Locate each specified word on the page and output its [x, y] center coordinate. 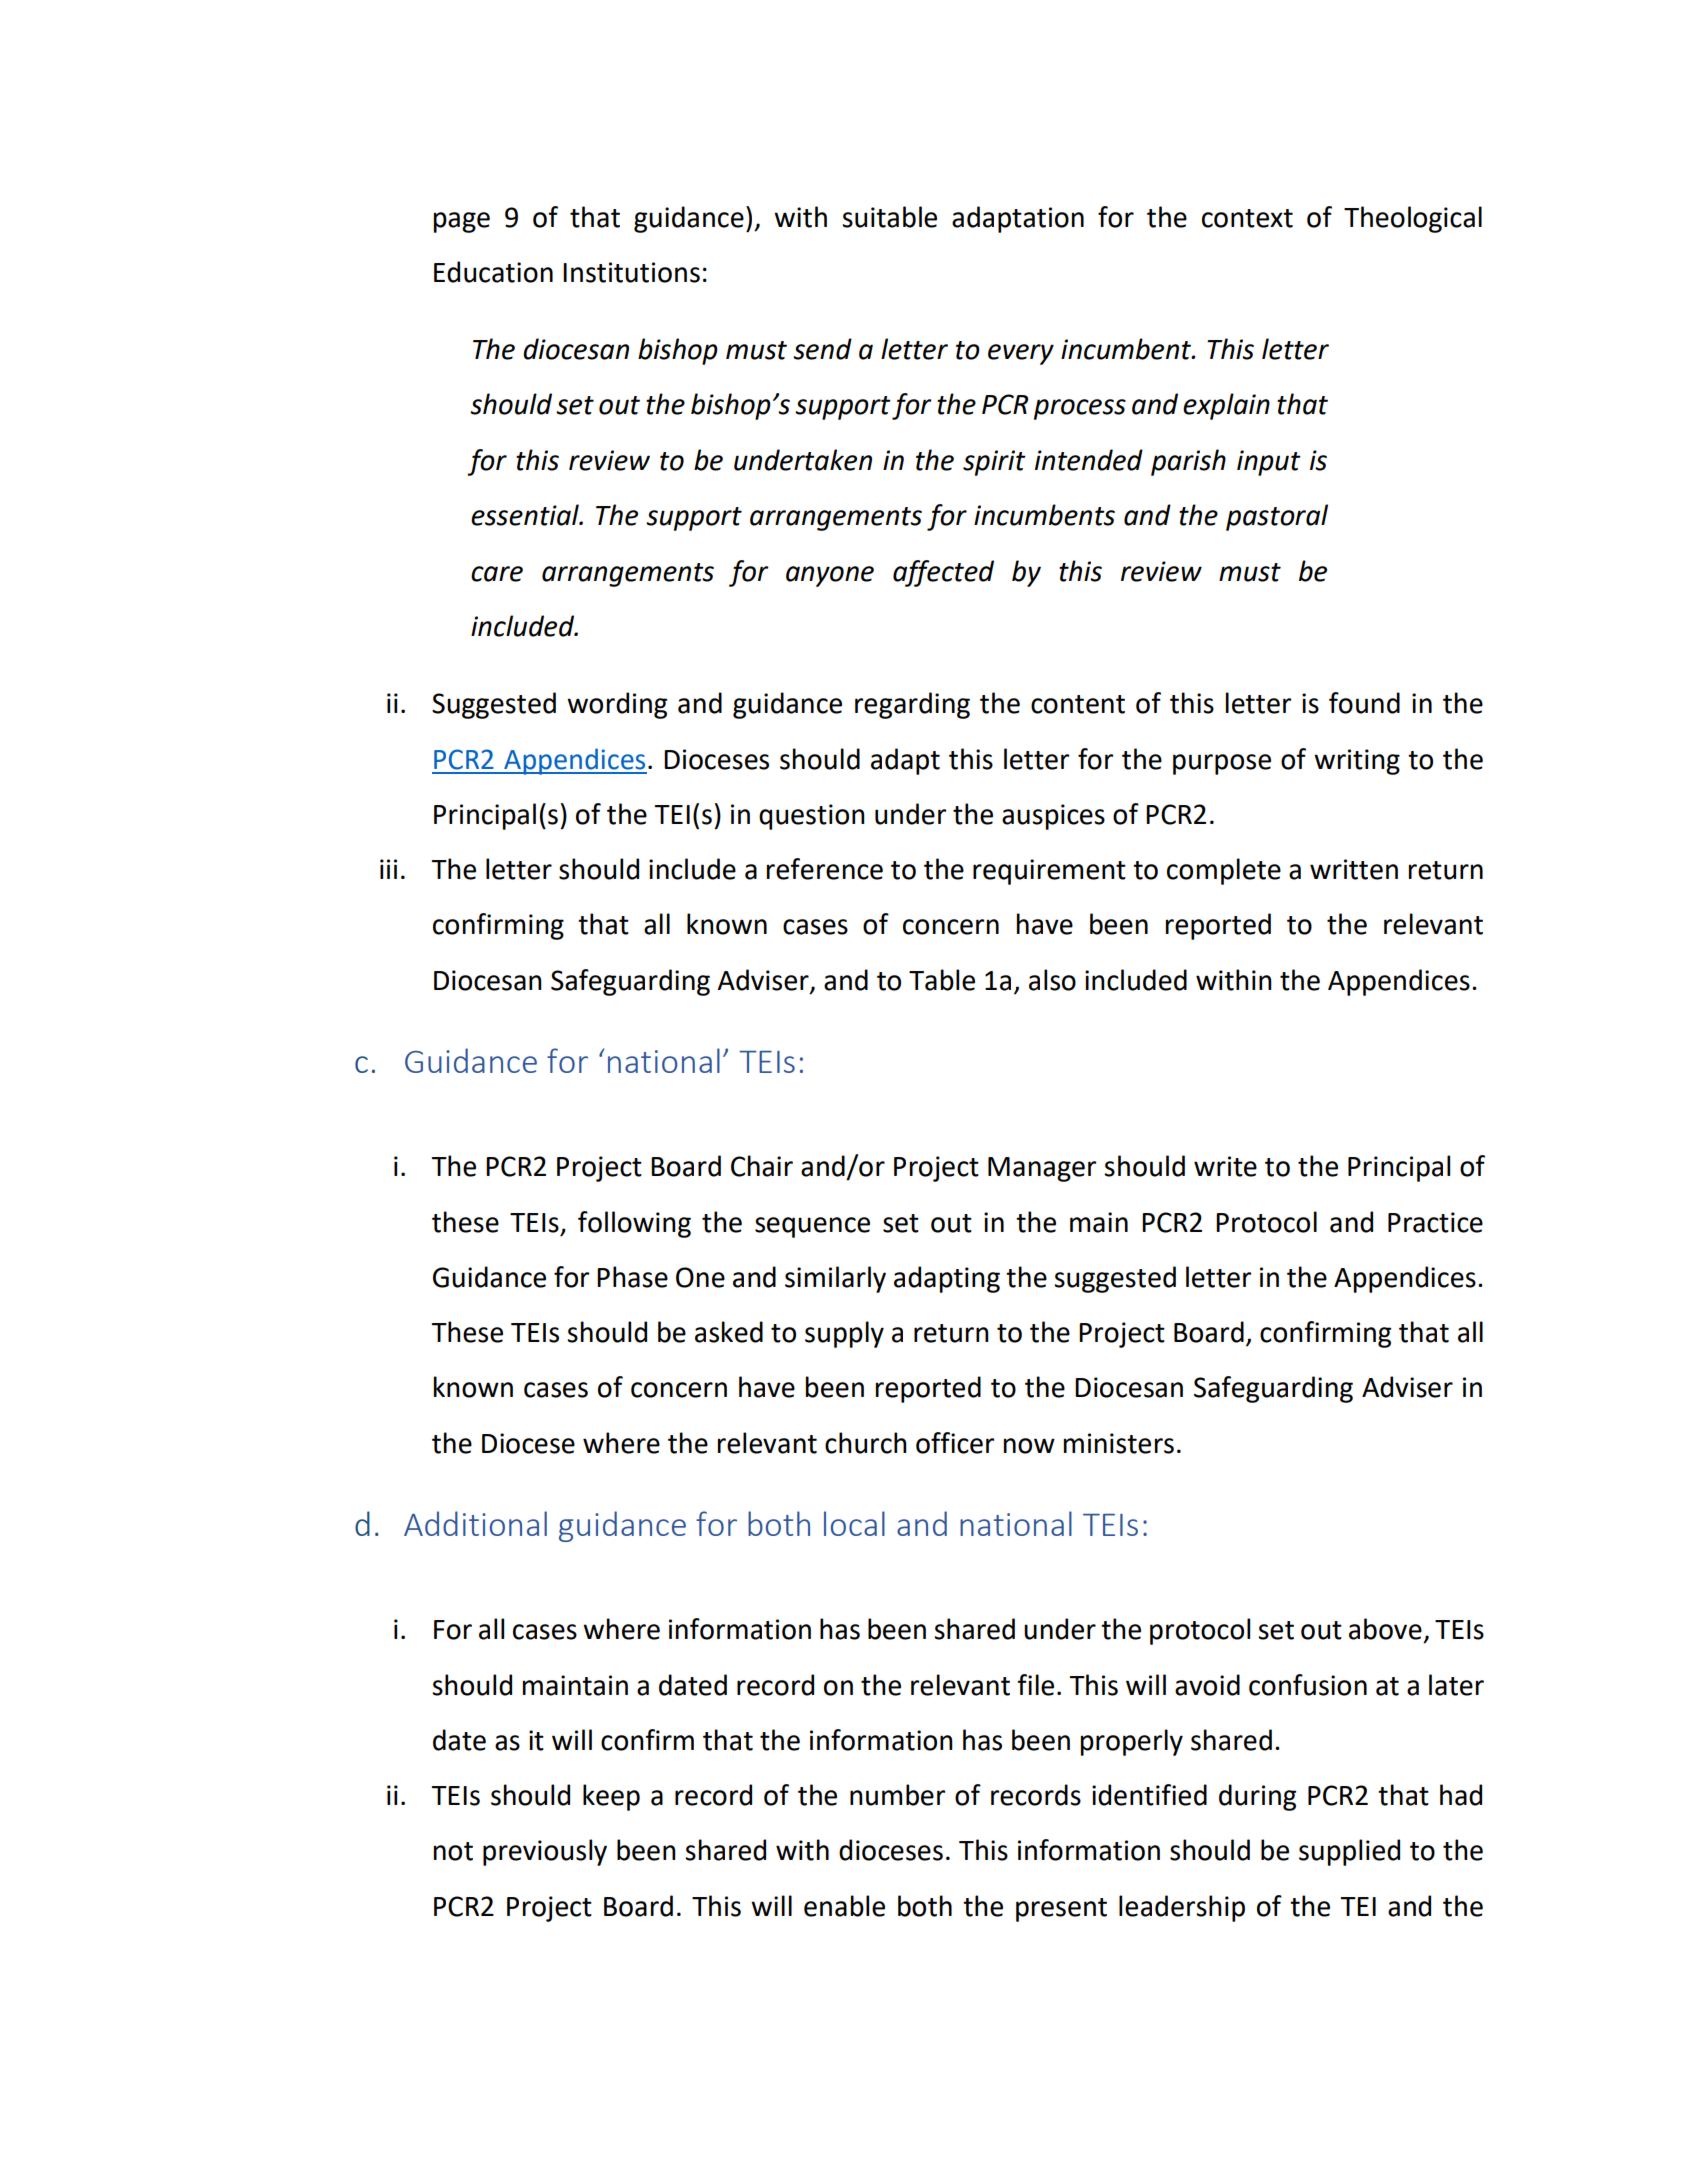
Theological [1413, 219]
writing [1357, 762]
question [812, 817]
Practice [1435, 1222]
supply [844, 1334]
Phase [632, 1277]
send [822, 349]
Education [493, 272]
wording [617, 705]
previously [545, 1852]
